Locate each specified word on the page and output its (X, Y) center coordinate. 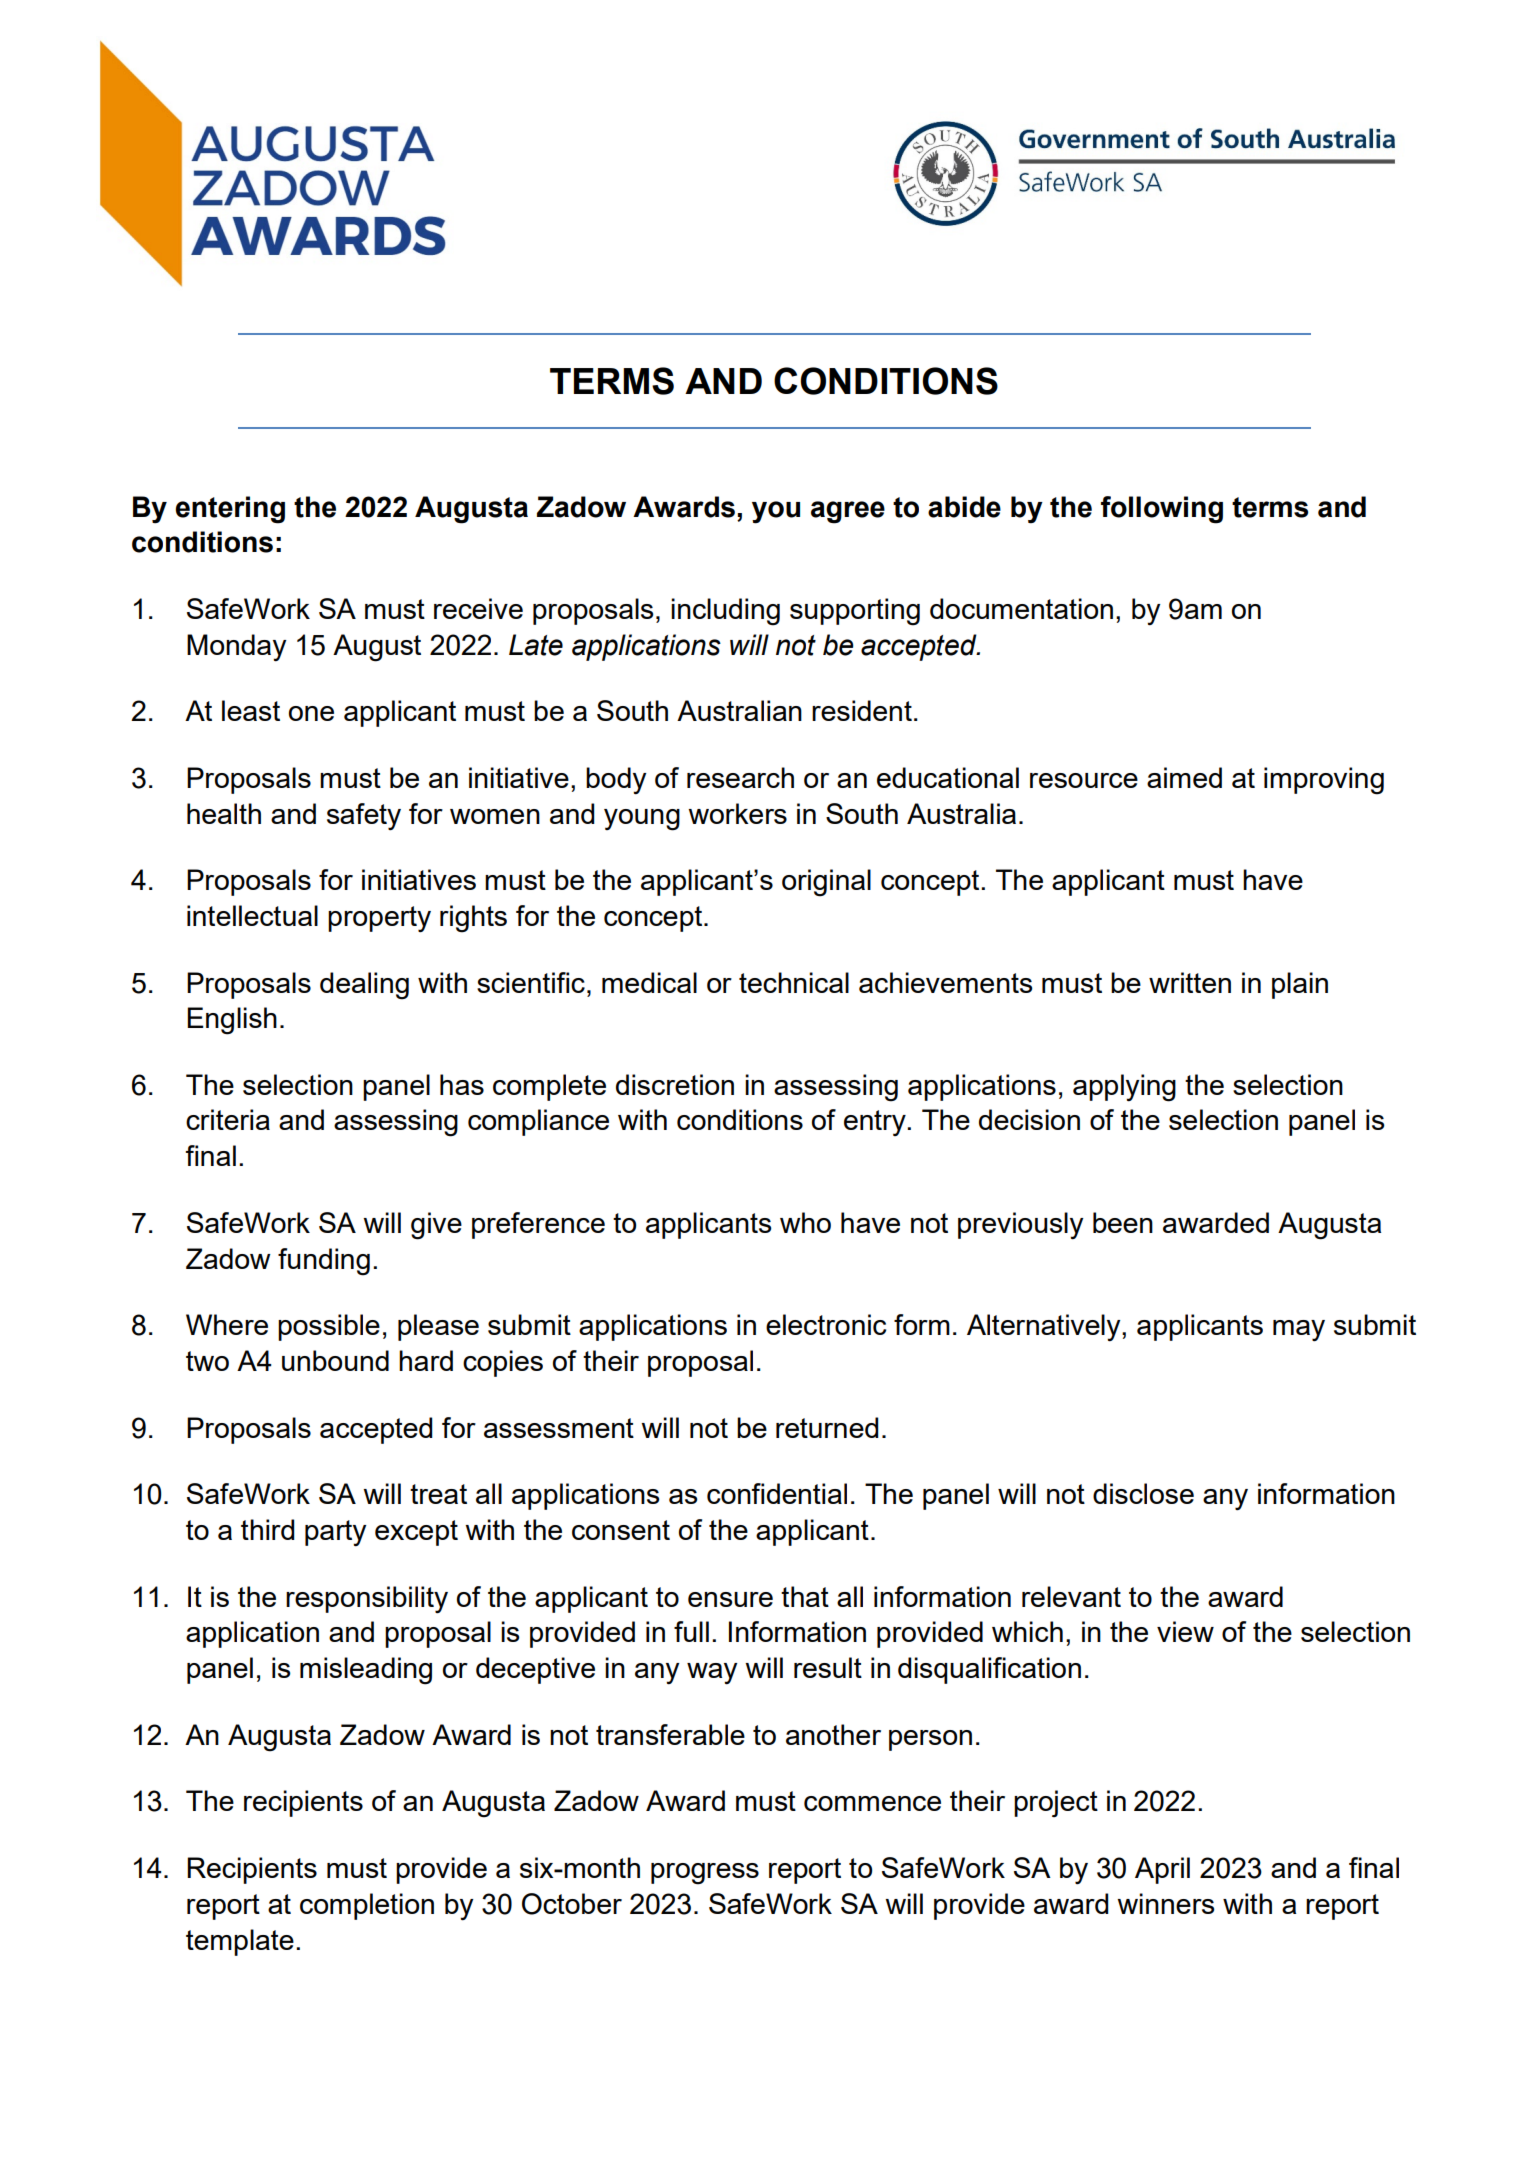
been (1123, 1222)
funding (324, 1262)
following (1162, 510)
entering (230, 510)
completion (367, 1906)
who (805, 1222)
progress (705, 1874)
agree (848, 512)
